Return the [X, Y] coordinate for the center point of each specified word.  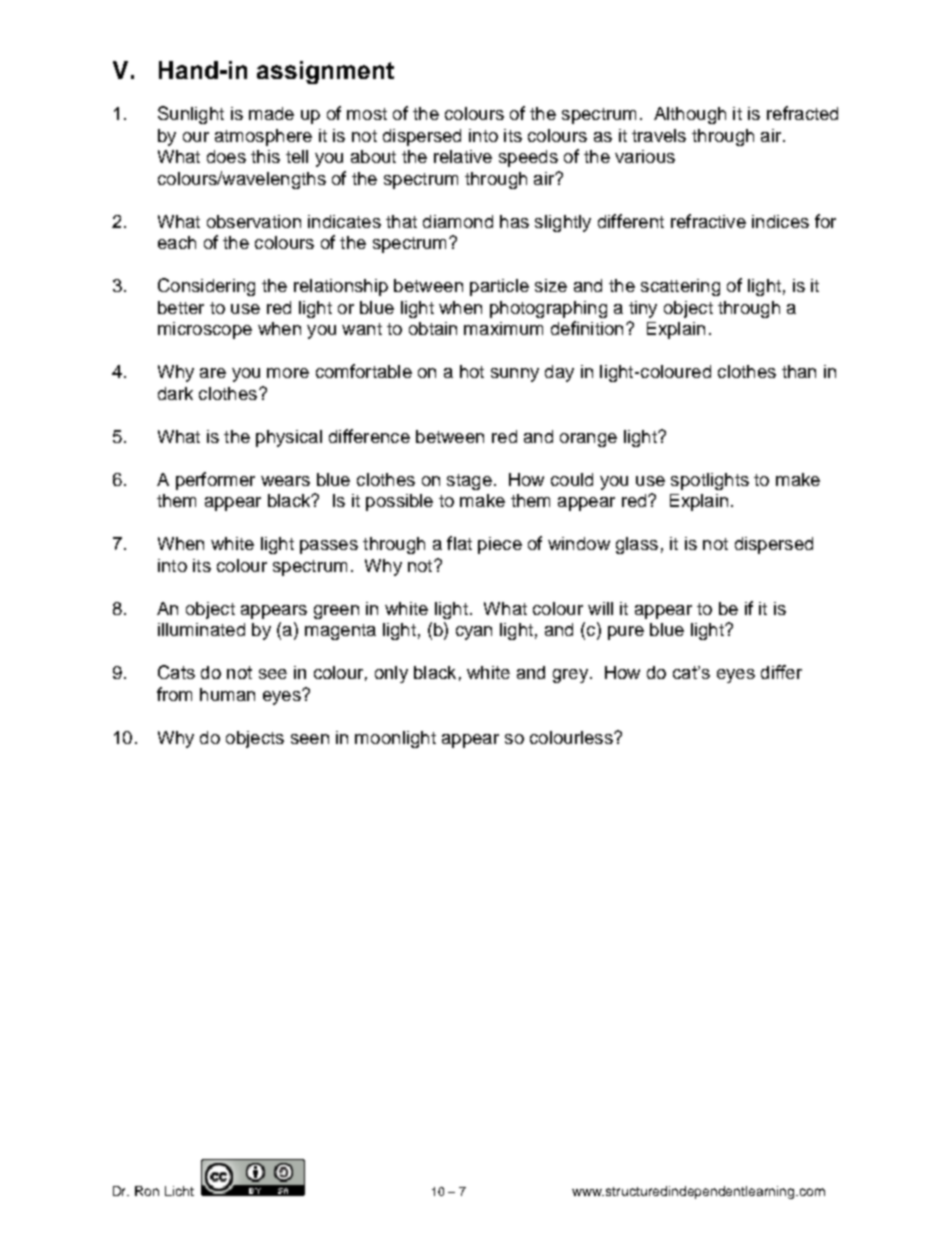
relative [463, 156]
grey [570, 676]
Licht [179, 1191]
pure [626, 633]
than [799, 371]
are [213, 373]
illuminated [201, 629]
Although [690, 115]
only [391, 674]
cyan [474, 633]
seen [310, 739]
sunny [515, 375]
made [271, 113]
